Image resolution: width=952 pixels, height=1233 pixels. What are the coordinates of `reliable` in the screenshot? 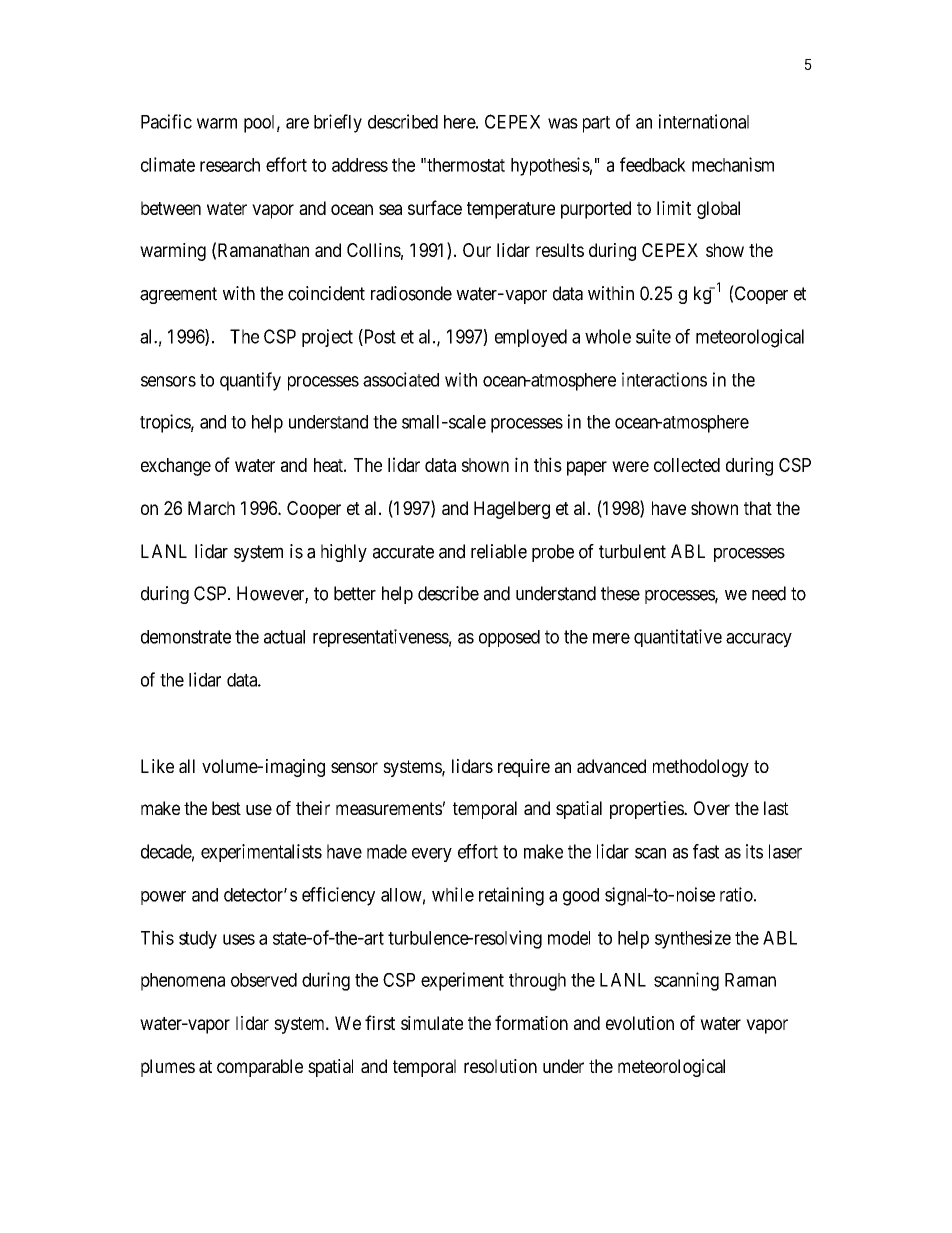 It's located at (499, 551).
